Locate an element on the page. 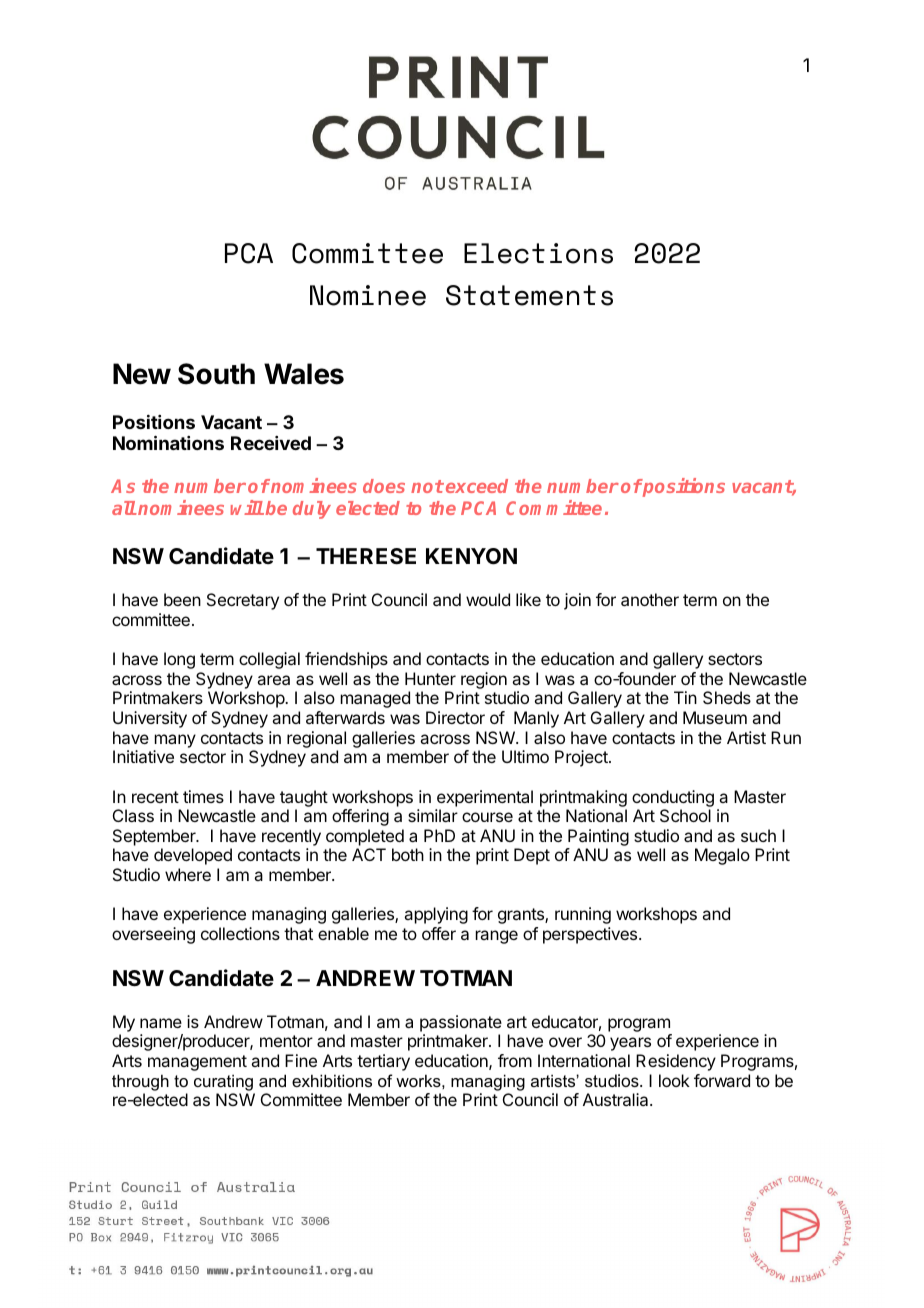 The image size is (924, 1308). curating is located at coordinates (223, 1082).
